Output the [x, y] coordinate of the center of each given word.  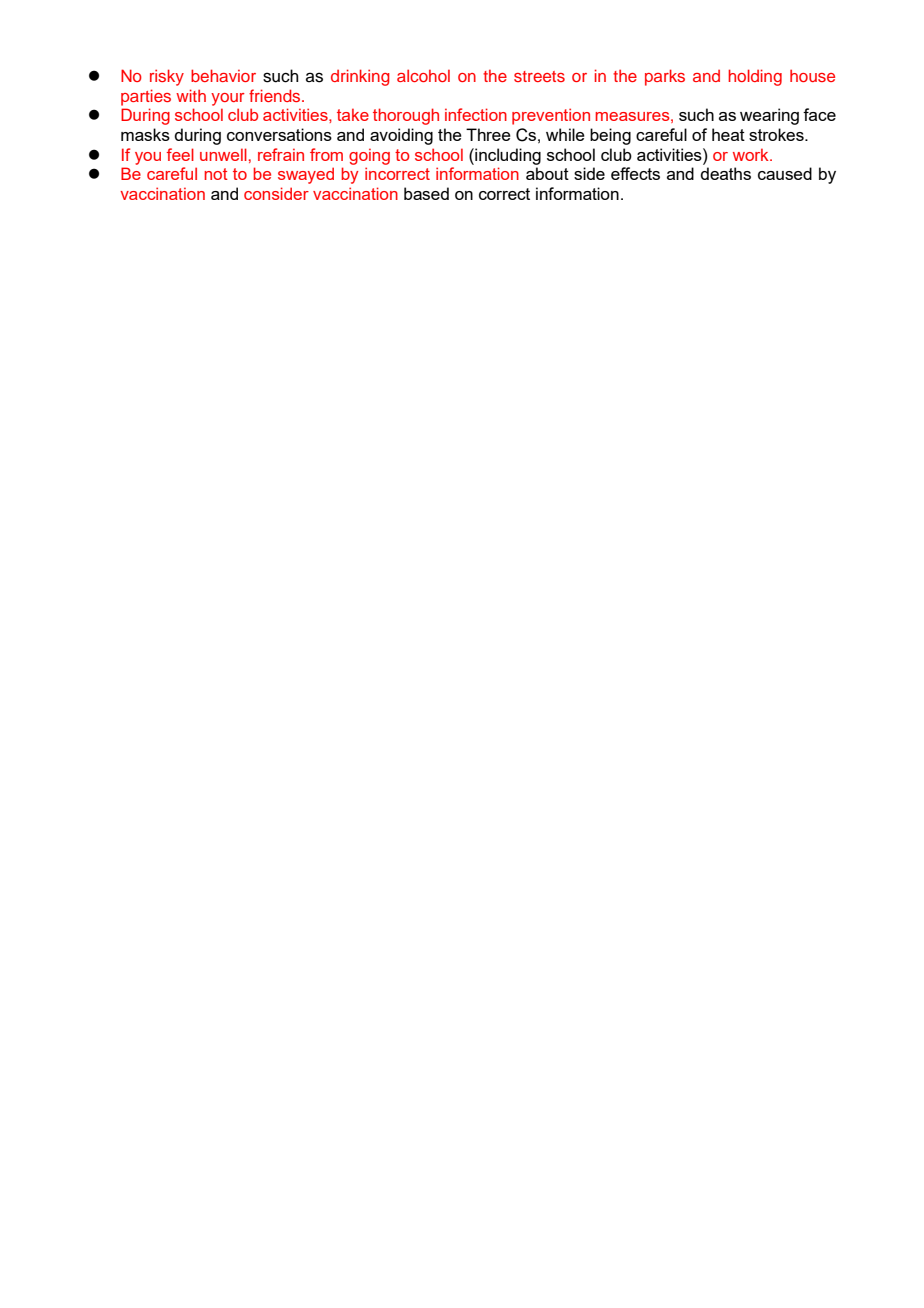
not [216, 174]
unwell [223, 154]
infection [476, 114]
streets [539, 76]
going [369, 156]
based [426, 193]
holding [755, 77]
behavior [223, 75]
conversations [279, 134]
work [752, 154]
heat [728, 134]
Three [488, 134]
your [228, 99]
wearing [769, 116]
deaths [725, 173]
